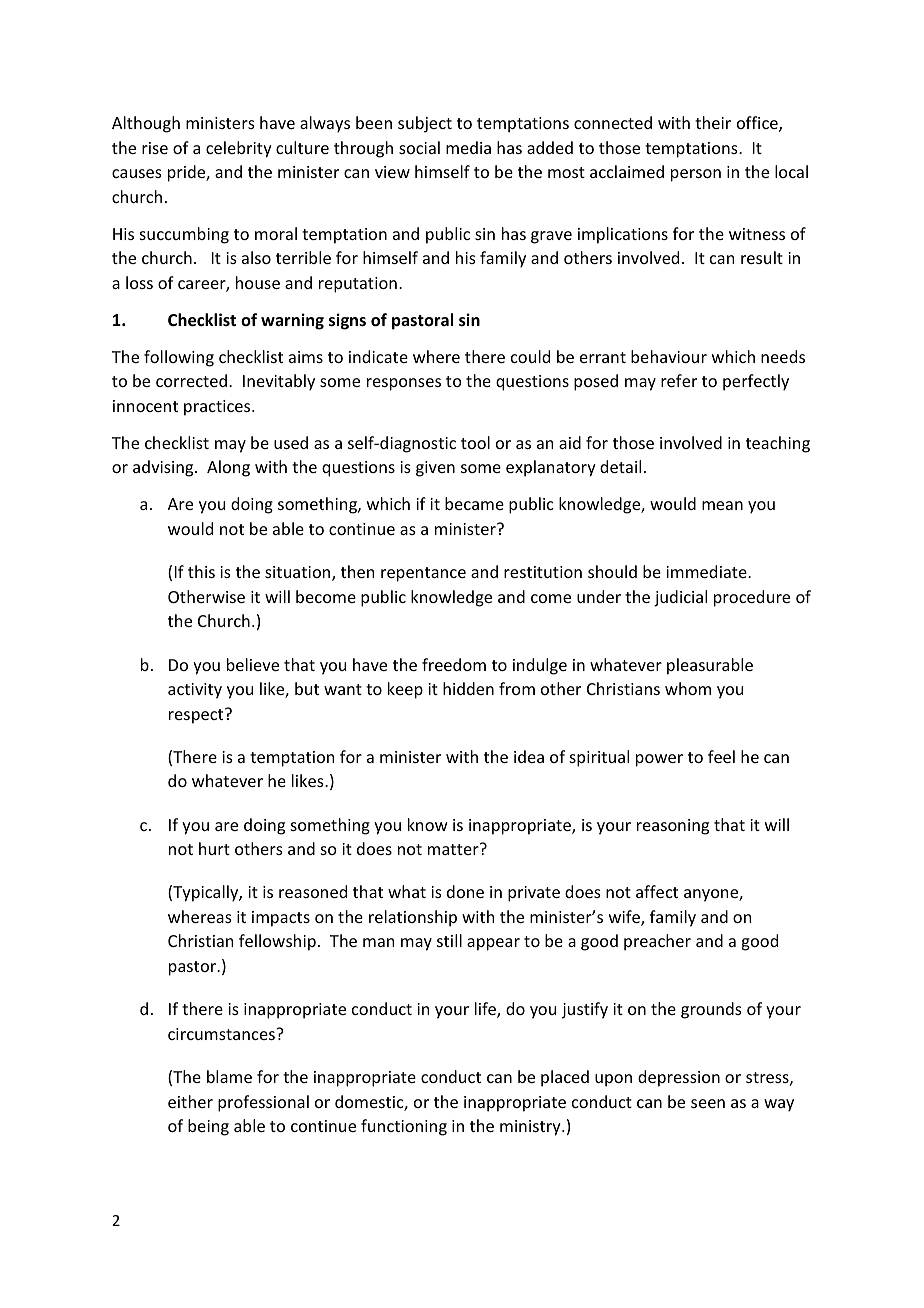  What do you see at coordinates (696, 175) in the screenshot?
I see `person` at bounding box center [696, 175].
